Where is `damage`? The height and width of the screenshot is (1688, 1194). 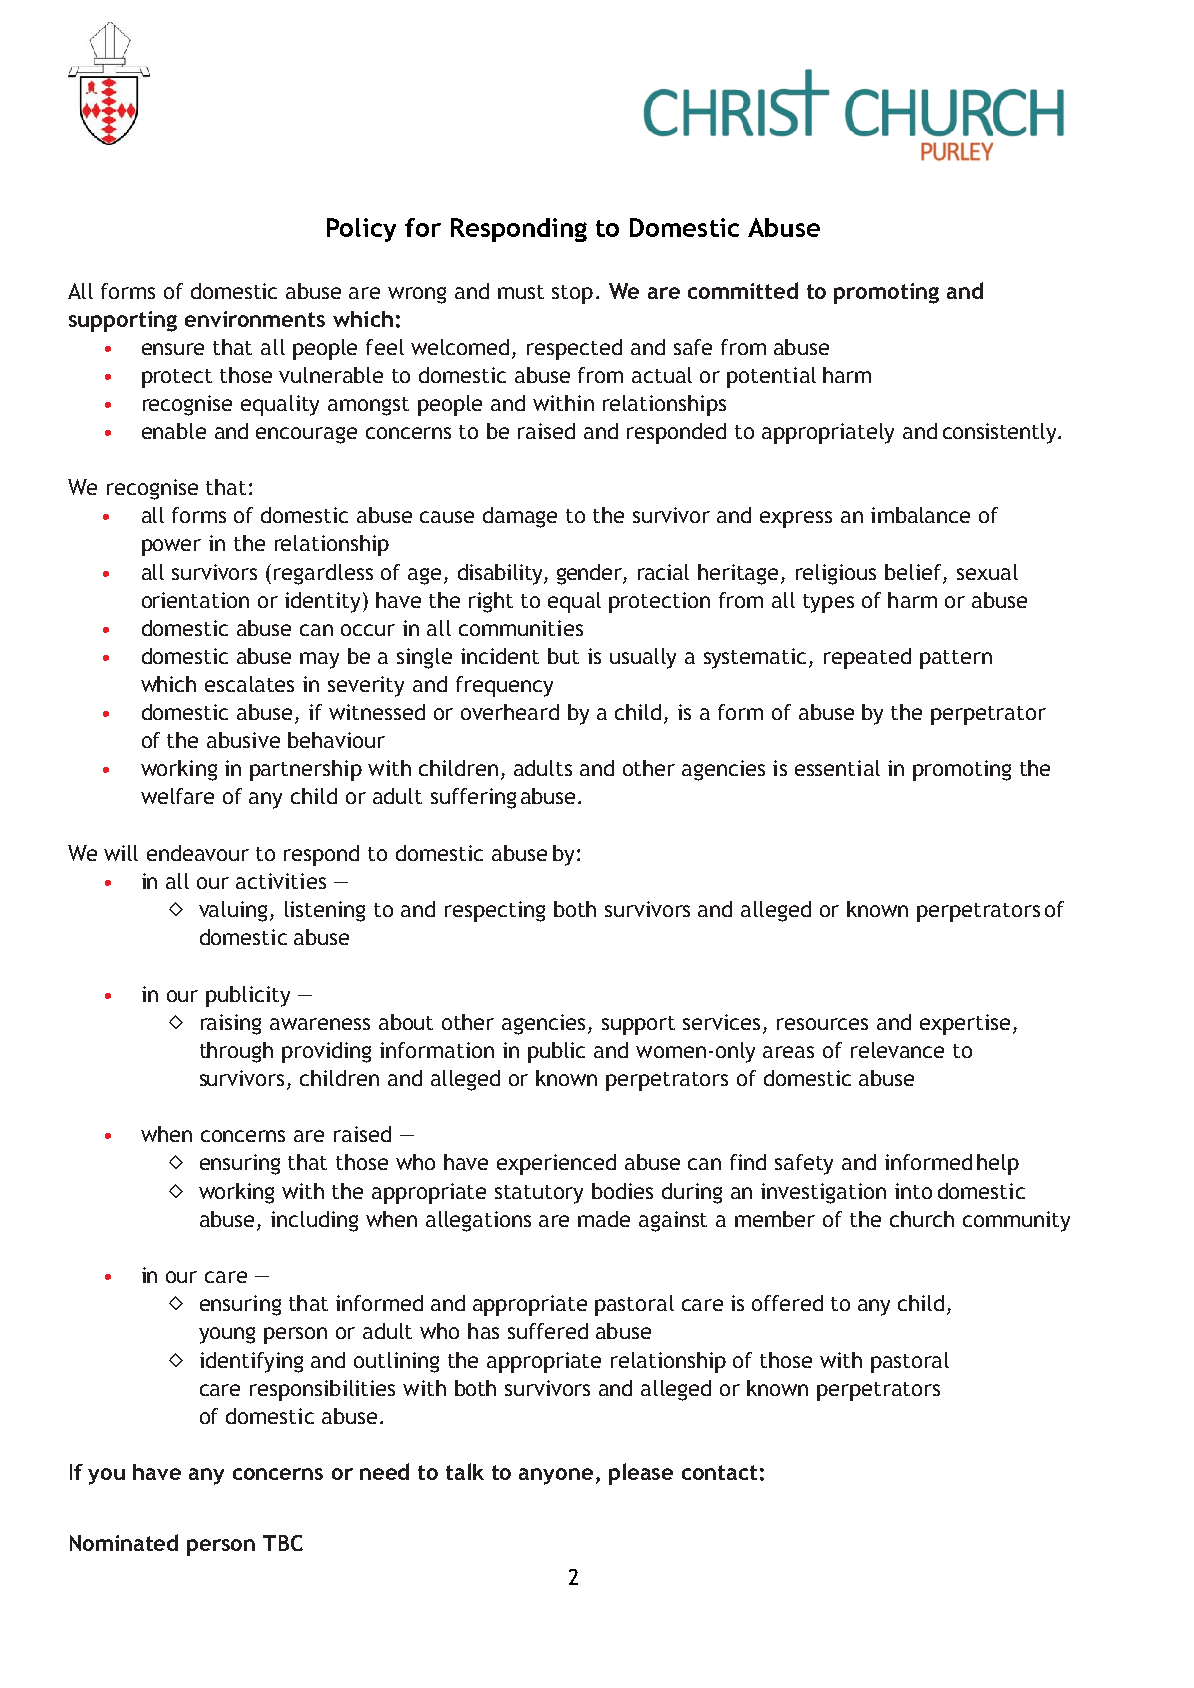 damage is located at coordinates (520, 517).
